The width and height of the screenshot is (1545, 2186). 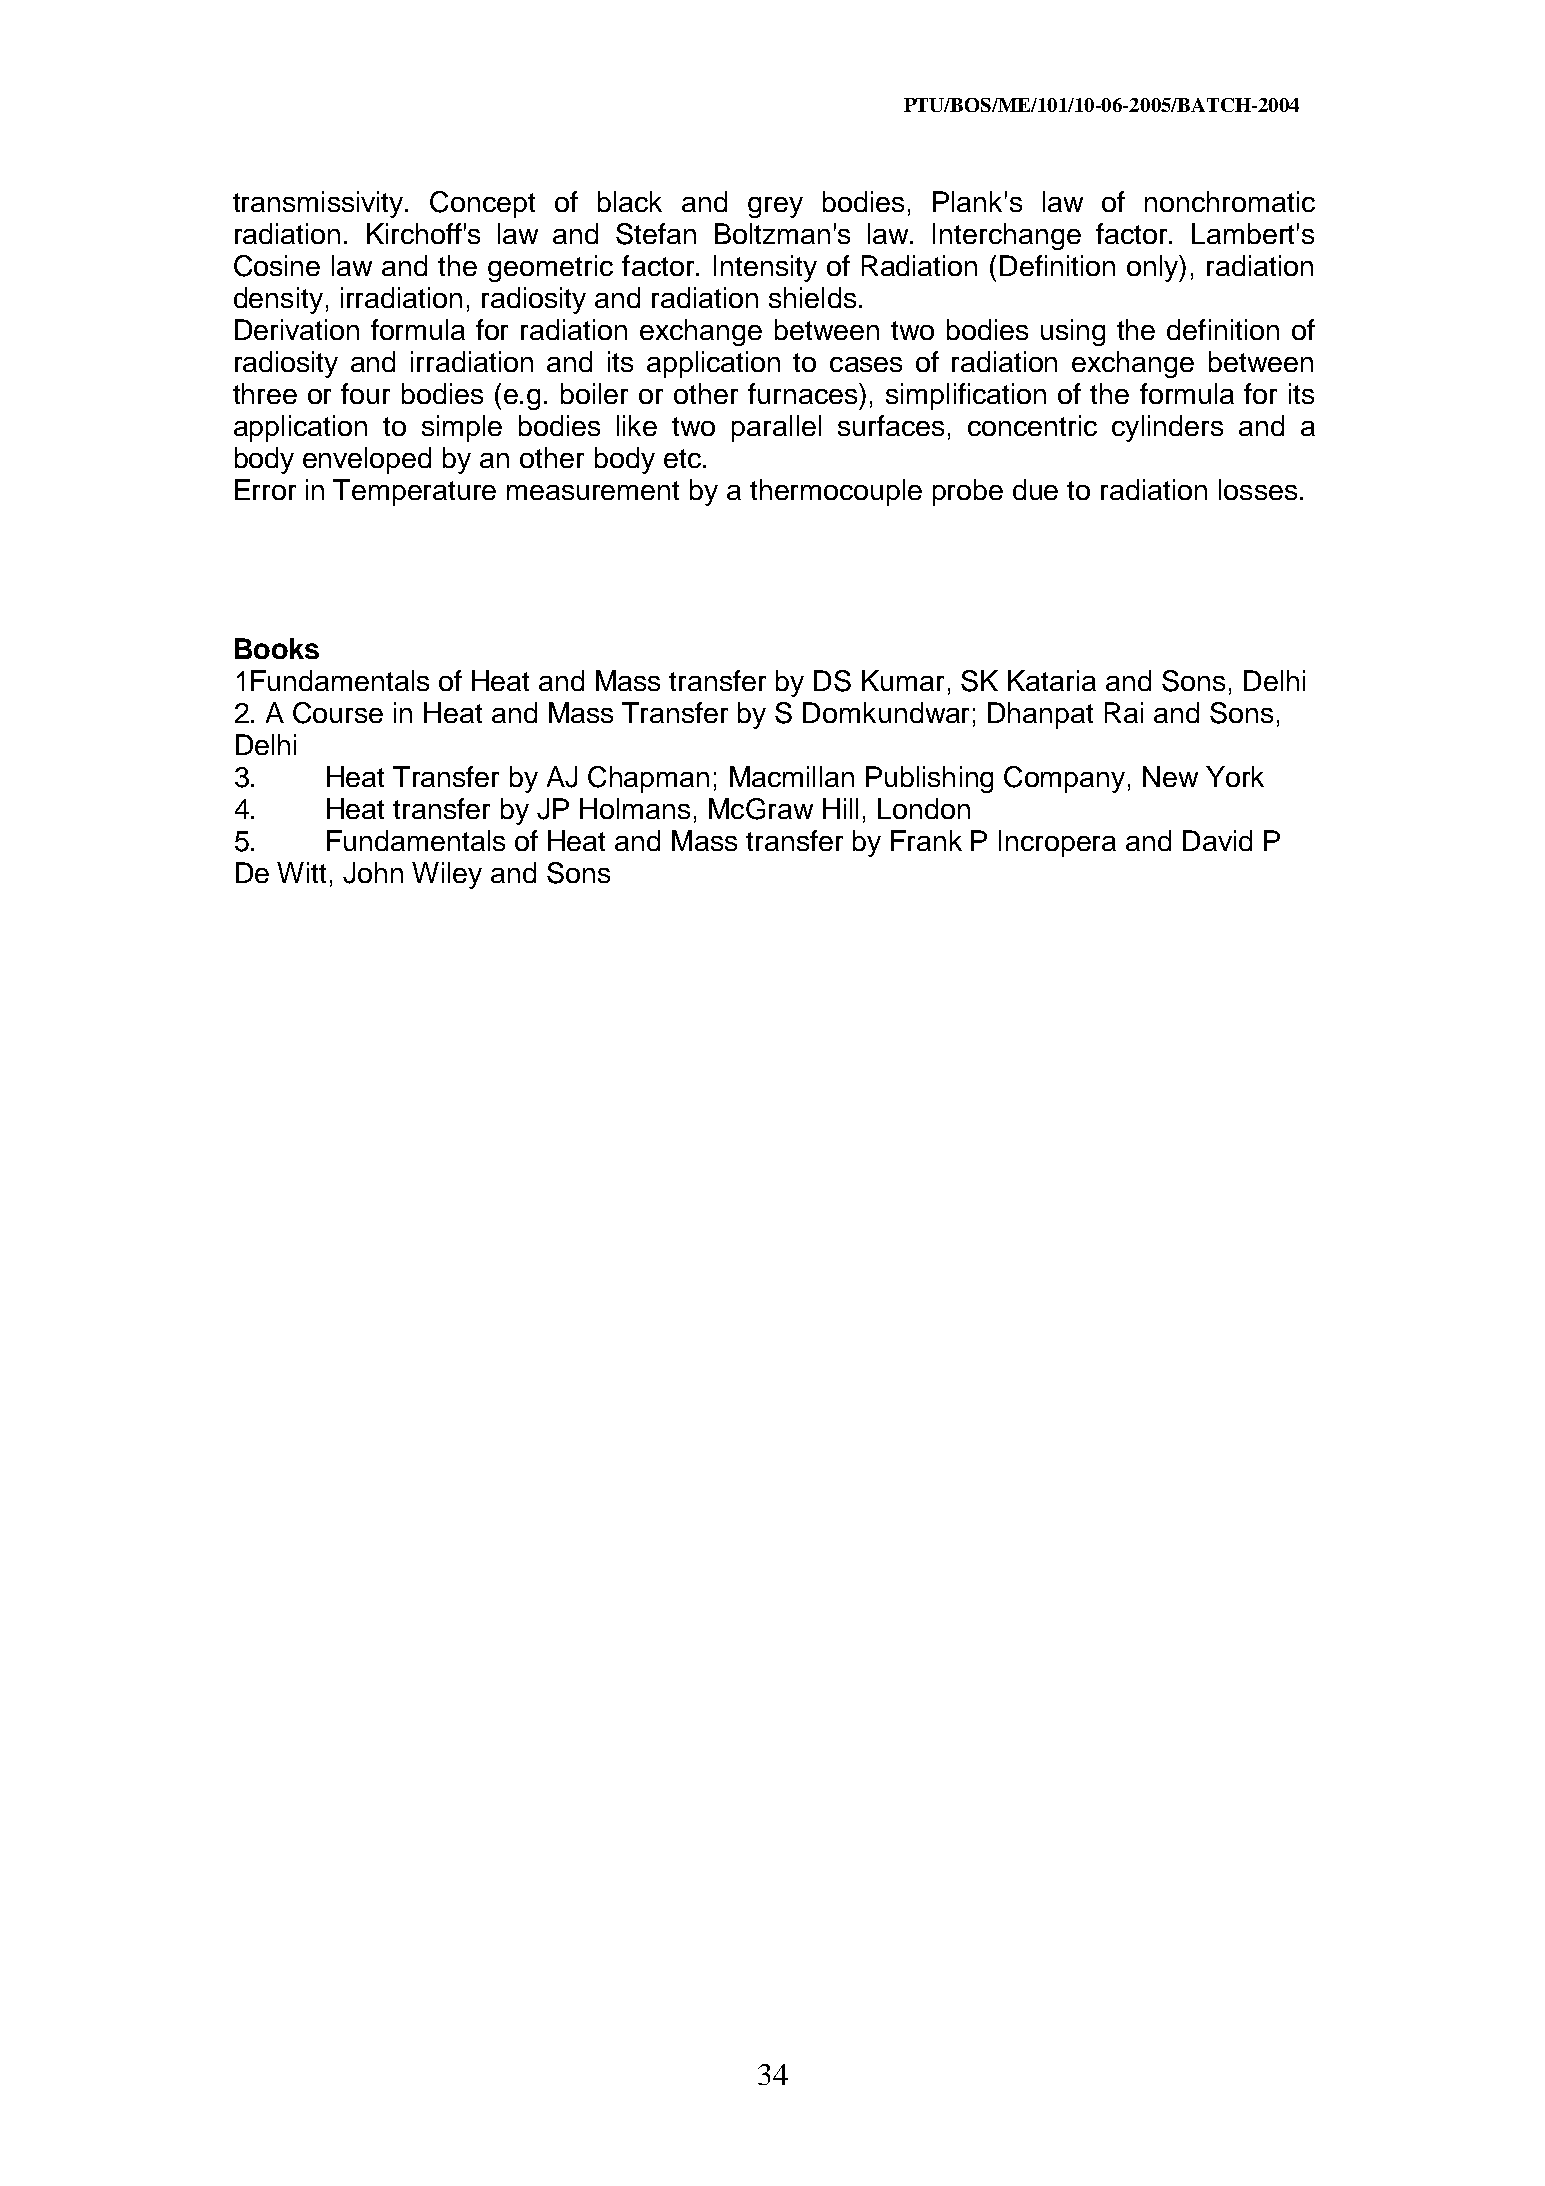 What do you see at coordinates (414, 492) in the screenshot?
I see `Temperature` at bounding box center [414, 492].
